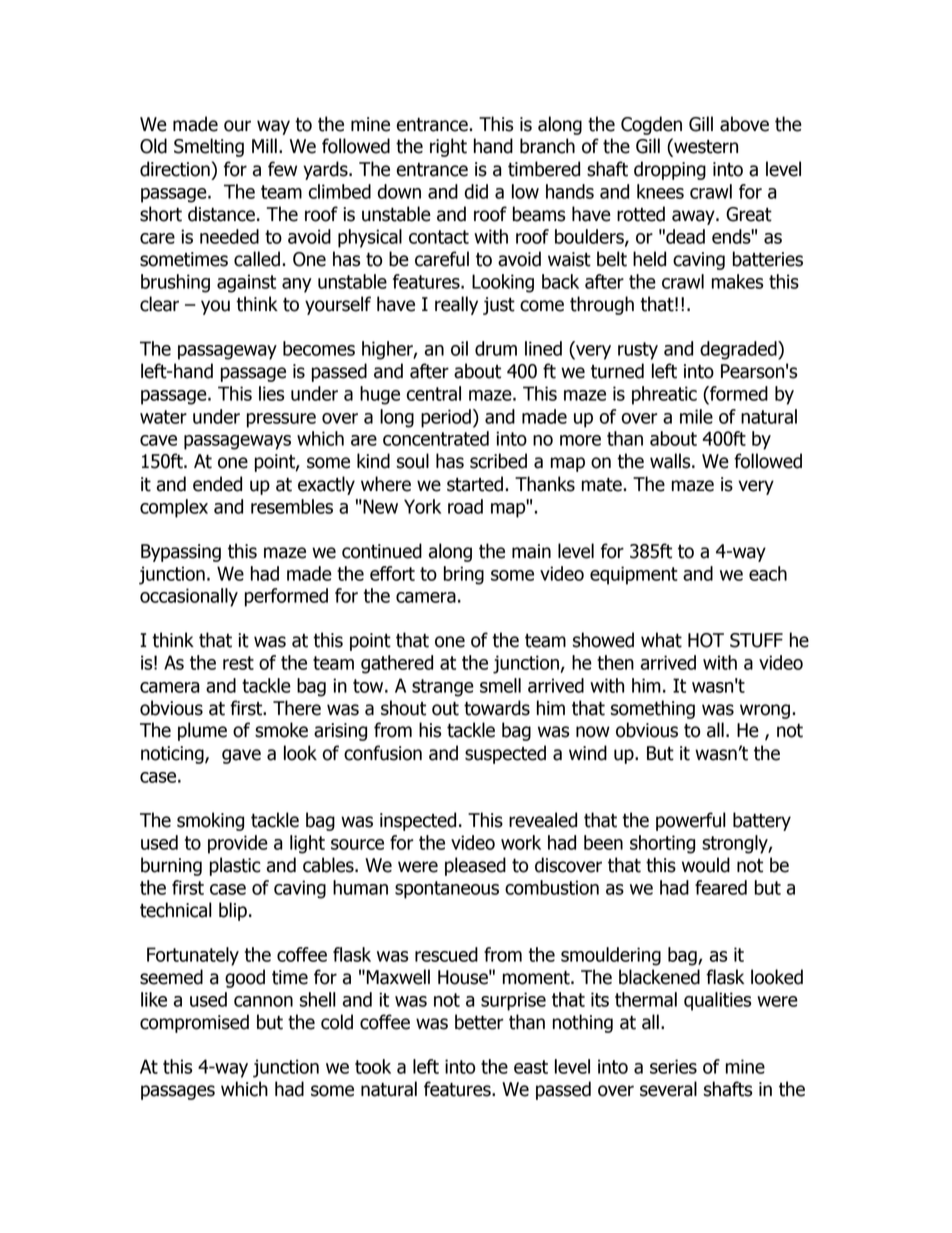 The width and height of the screenshot is (952, 1233). I want to click on right, so click(448, 147).
